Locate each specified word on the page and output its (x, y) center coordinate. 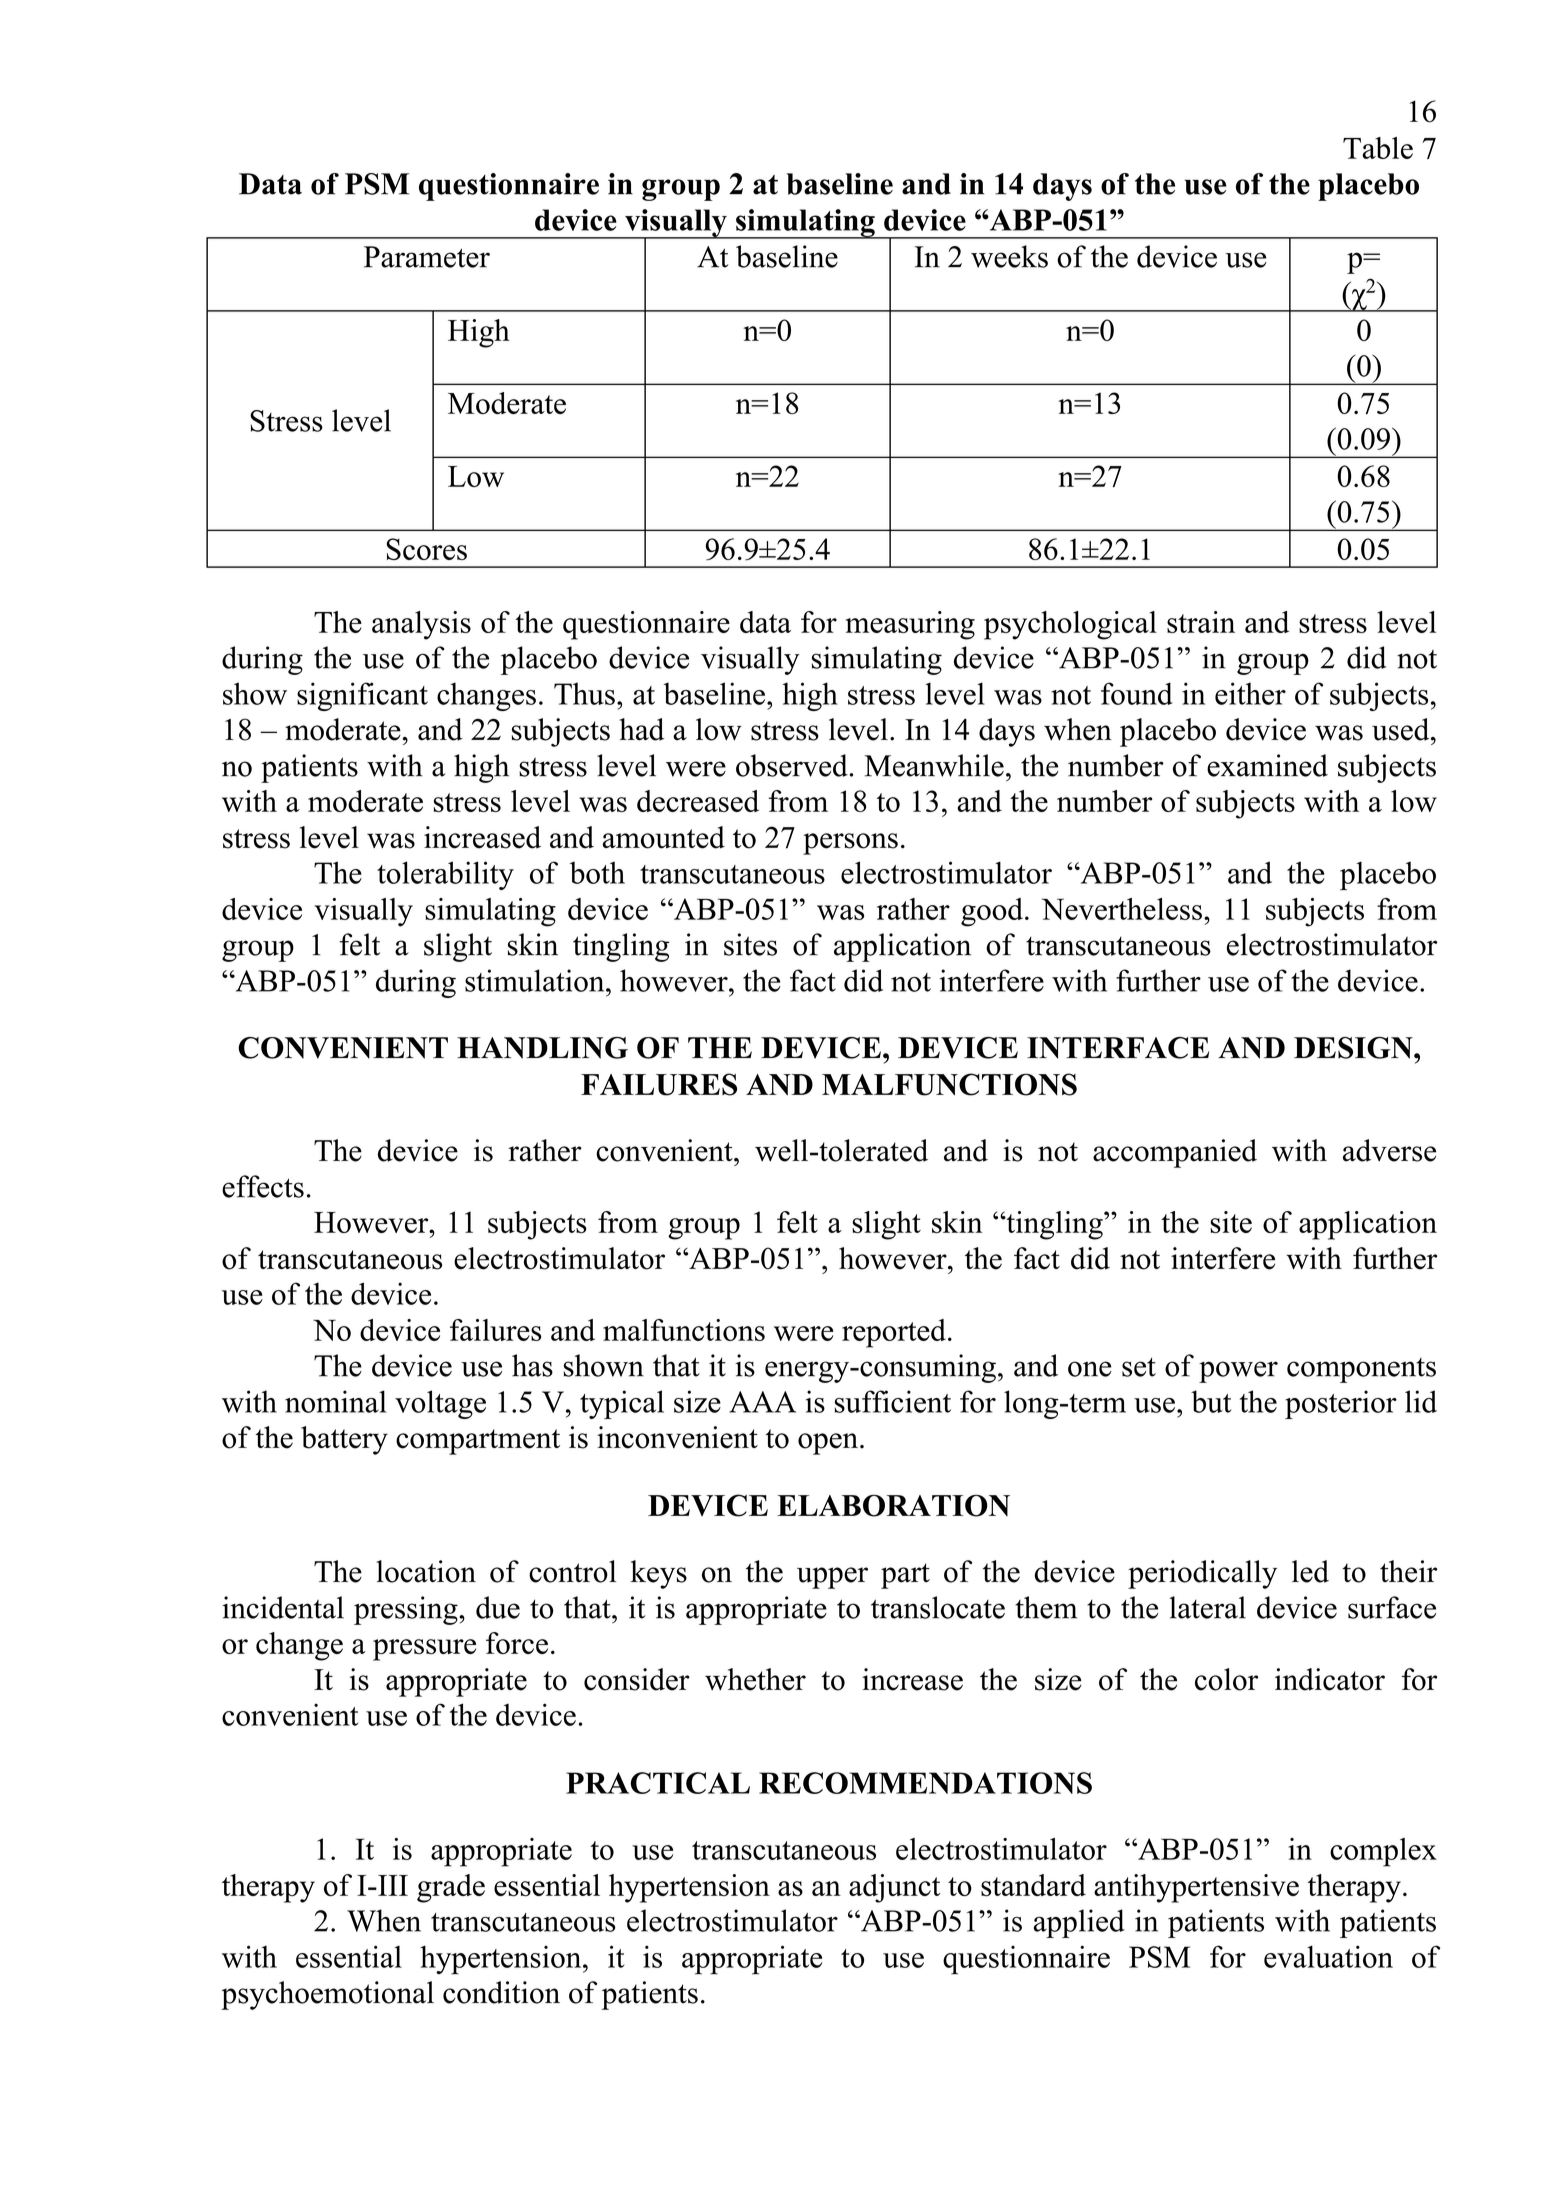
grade (451, 1888)
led (1310, 1571)
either (1250, 693)
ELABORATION (893, 1506)
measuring (910, 625)
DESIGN (1354, 1048)
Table (1378, 148)
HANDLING (542, 1048)
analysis (421, 625)
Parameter (427, 257)
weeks (1009, 256)
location (426, 1571)
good (992, 912)
